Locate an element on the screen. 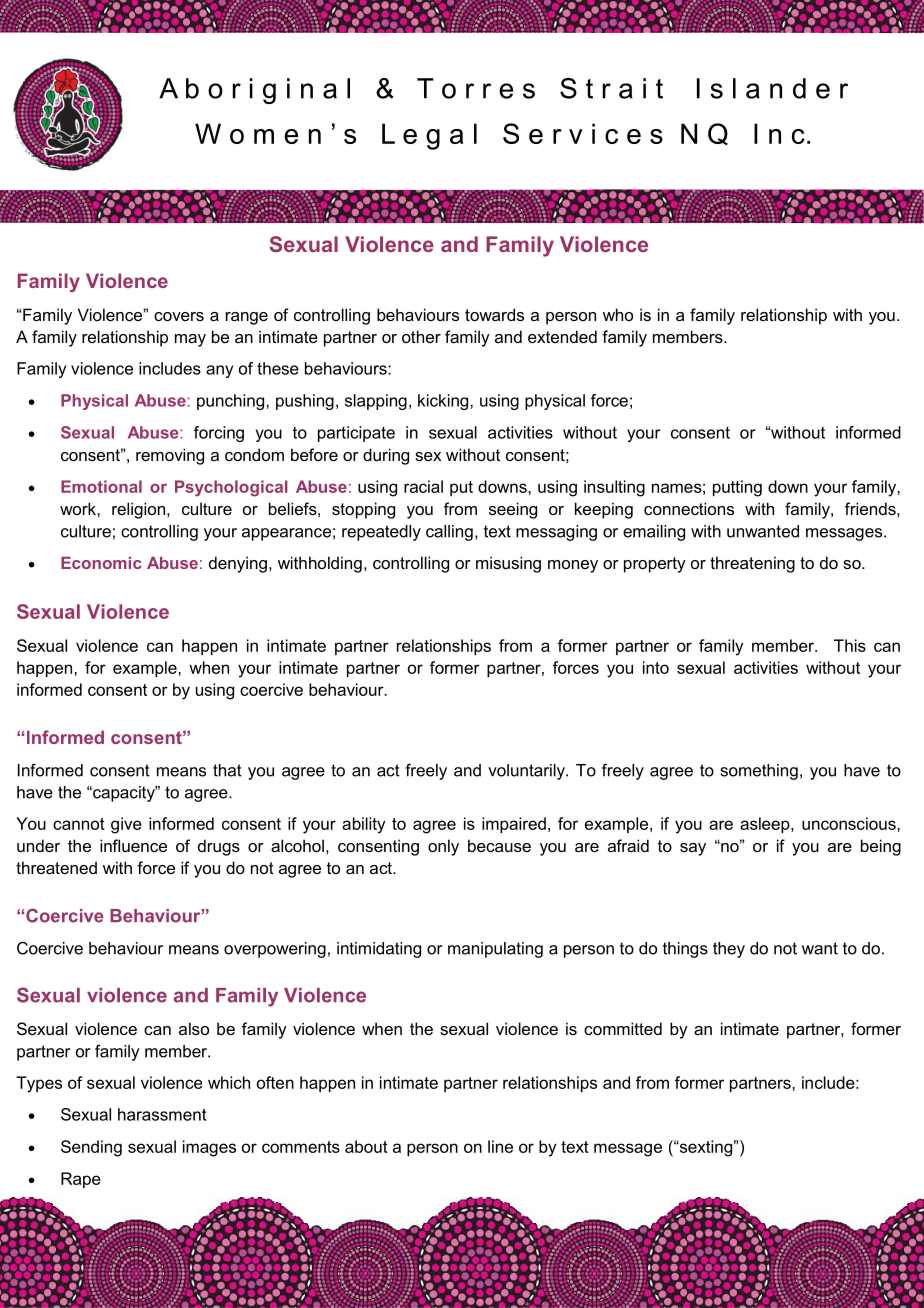 This screenshot has width=924, height=1308. who is located at coordinates (618, 314).
